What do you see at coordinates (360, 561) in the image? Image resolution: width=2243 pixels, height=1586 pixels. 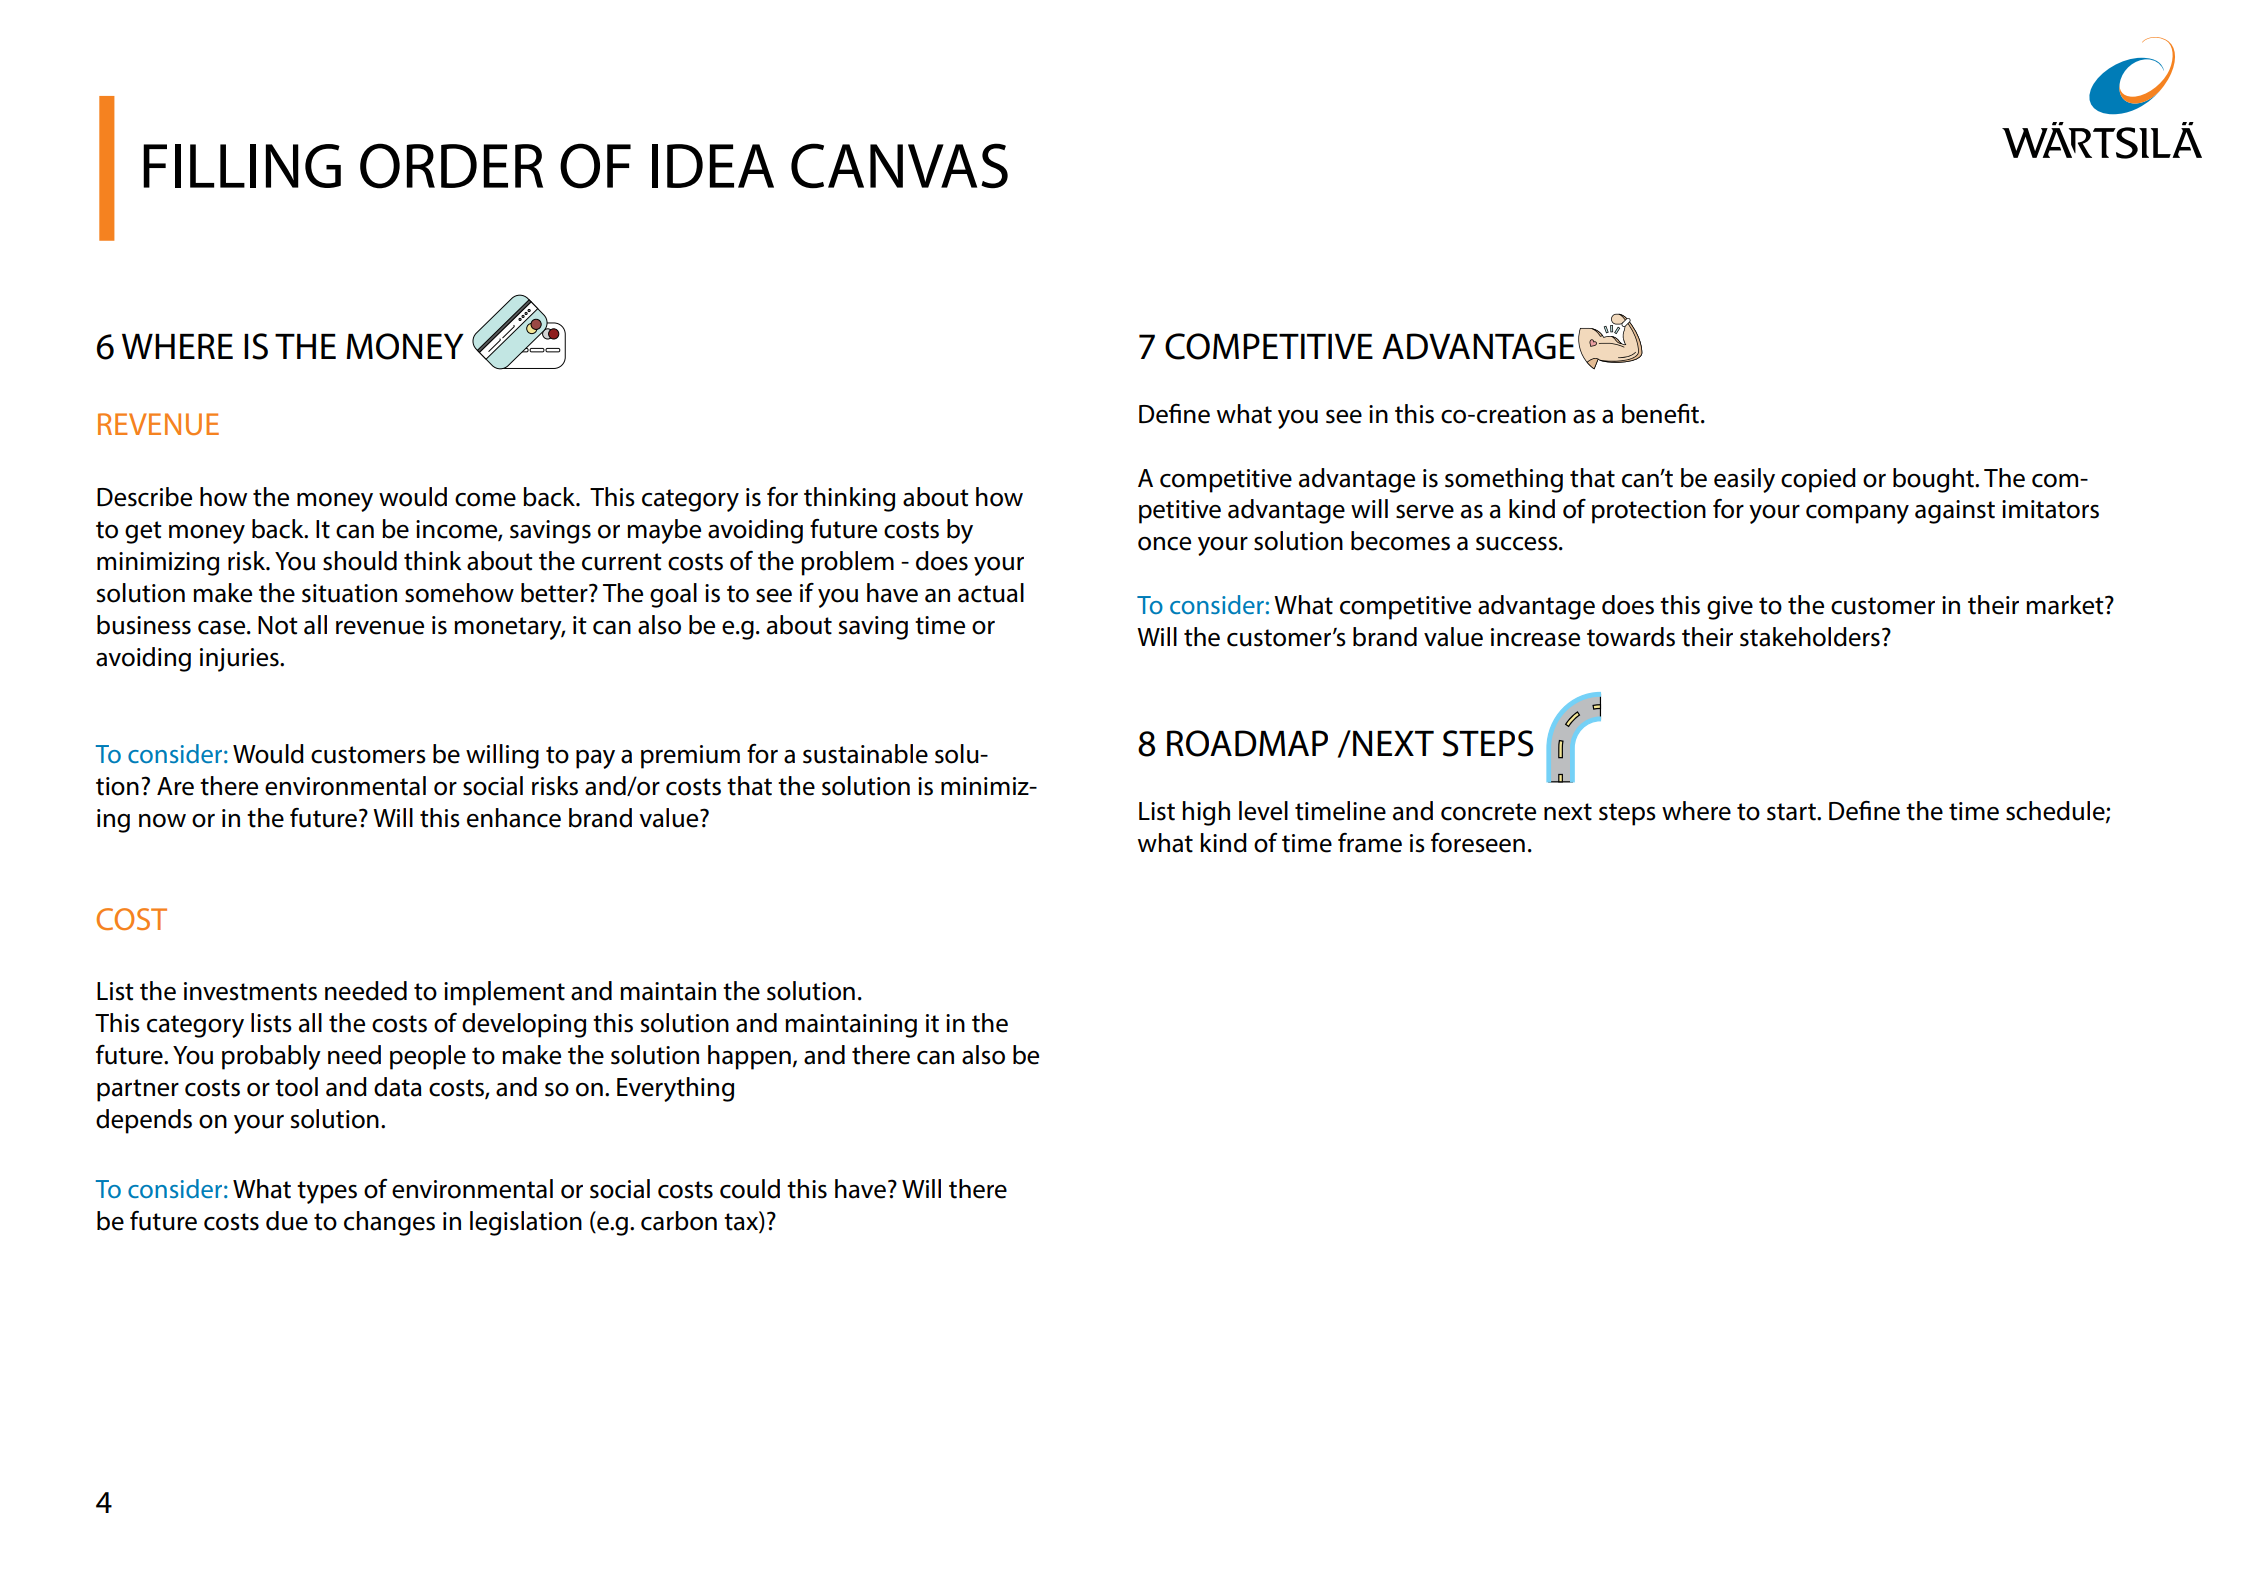 I see `should` at bounding box center [360, 561].
